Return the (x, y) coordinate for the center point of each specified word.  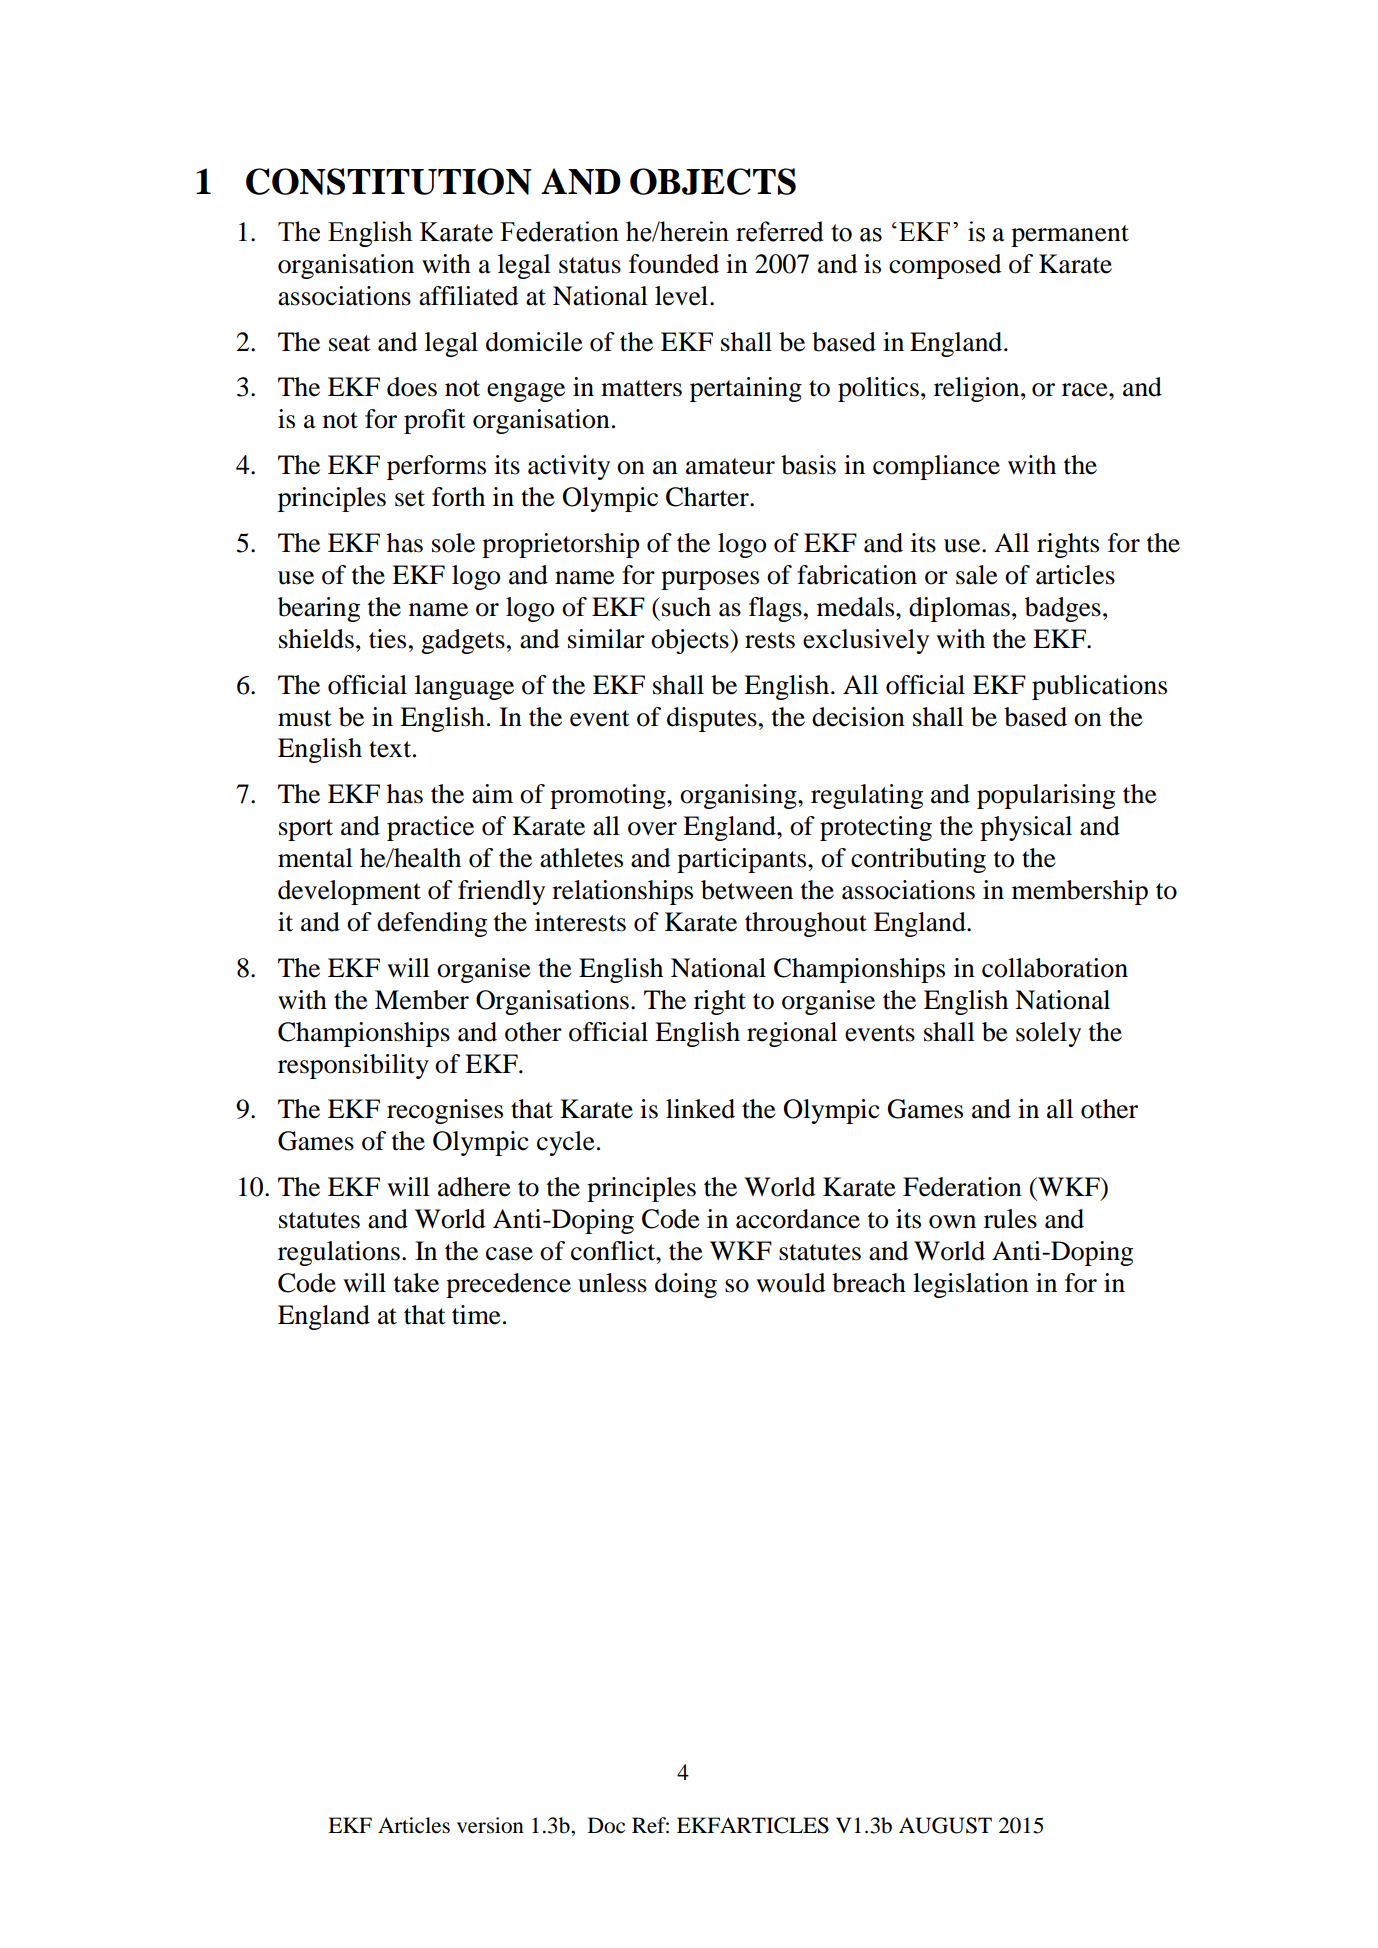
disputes (712, 719)
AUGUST (945, 1825)
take (416, 1283)
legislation (971, 1285)
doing (686, 1285)
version (490, 1825)
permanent (1070, 236)
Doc (606, 1825)
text (391, 749)
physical (1026, 828)
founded (674, 264)
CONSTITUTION (389, 181)
